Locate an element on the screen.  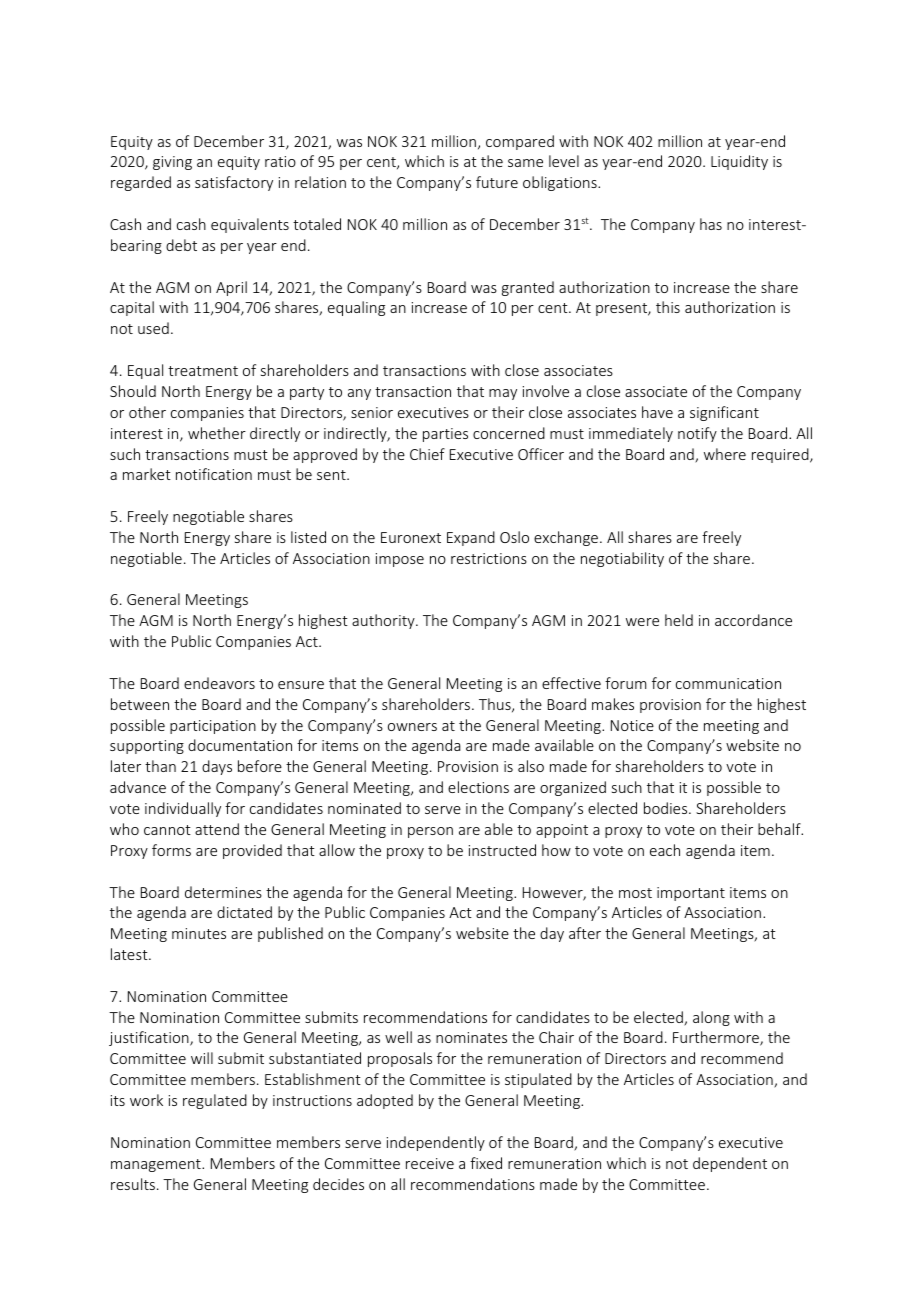
satisfactory is located at coordinates (234, 183).
